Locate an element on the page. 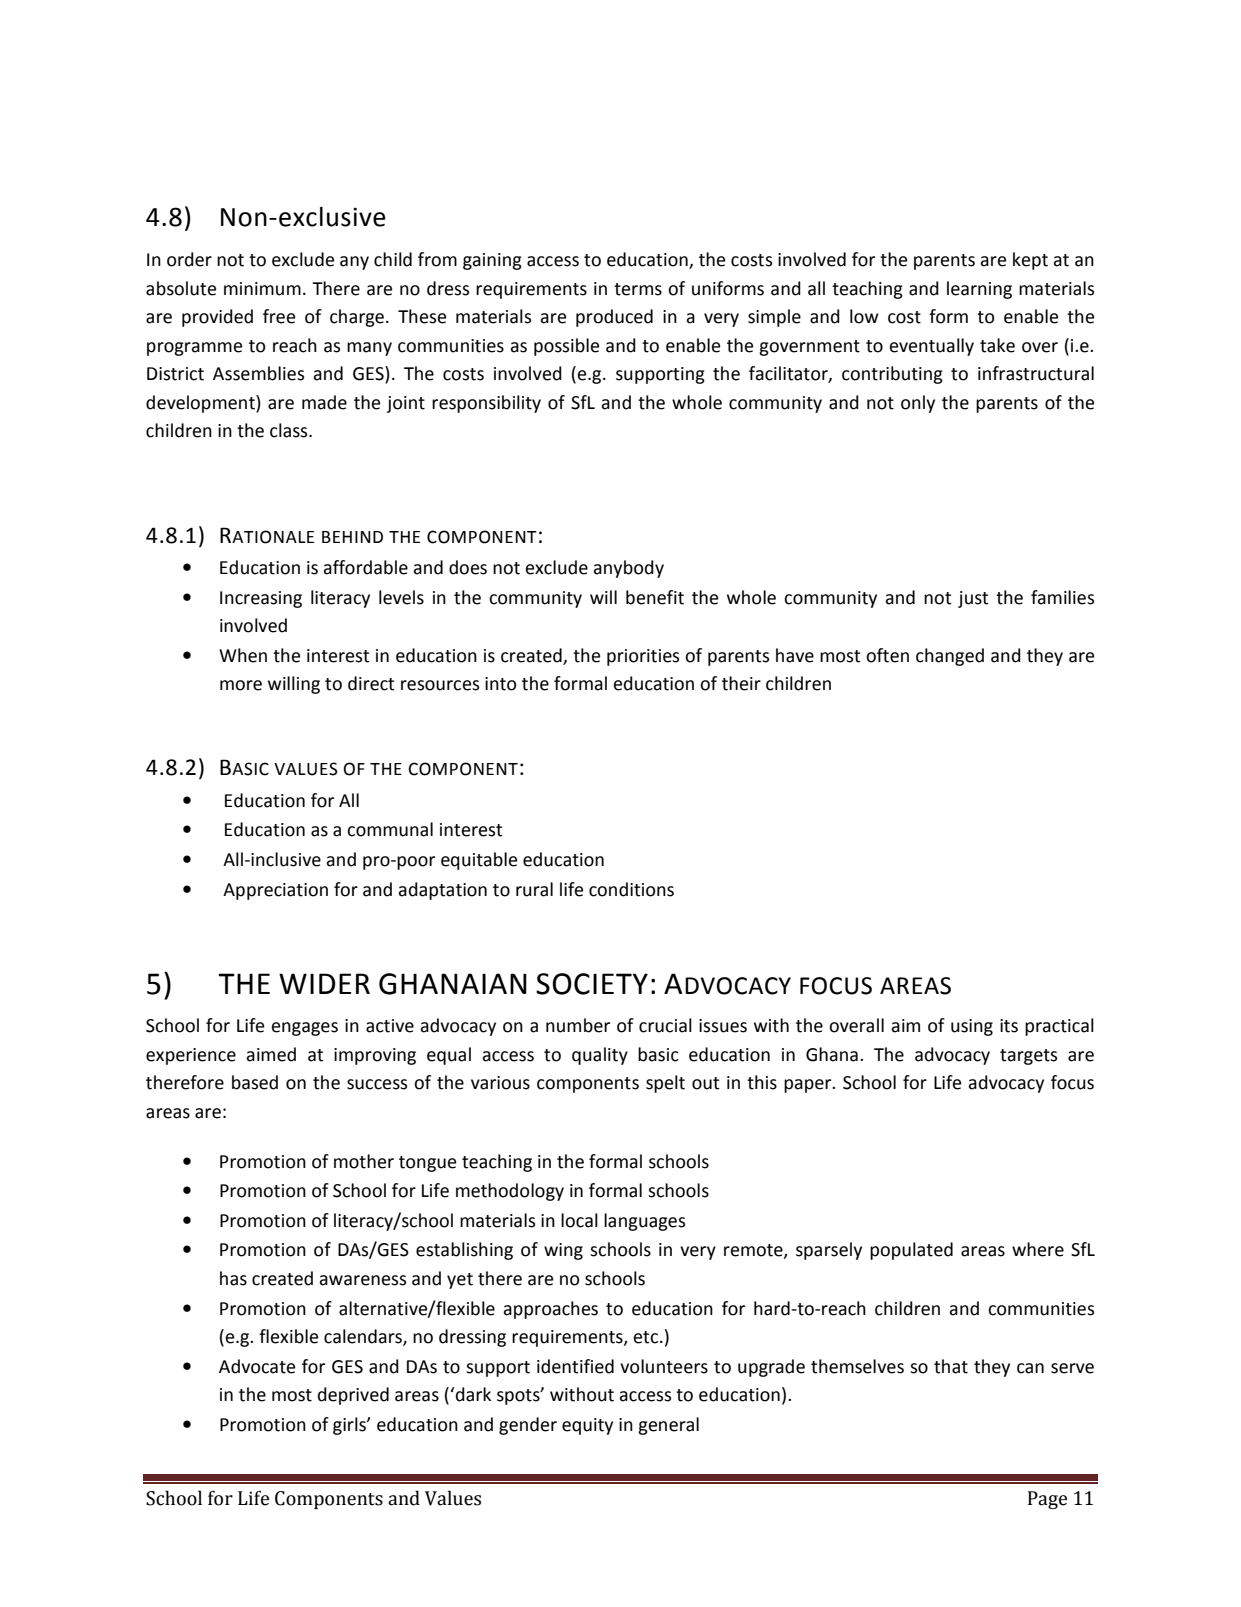  just is located at coordinates (973, 599).
